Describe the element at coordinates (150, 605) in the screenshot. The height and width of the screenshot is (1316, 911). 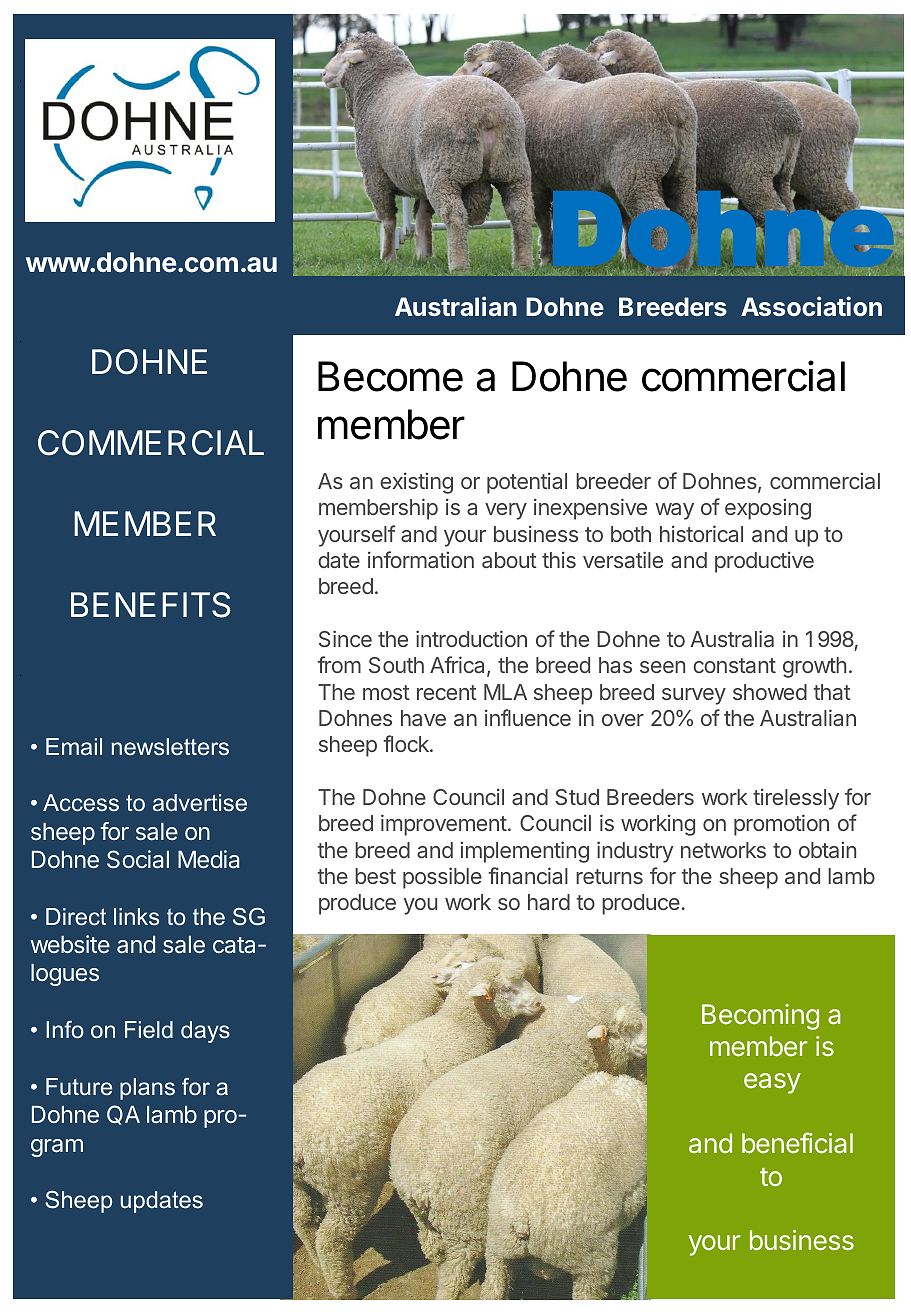
I see `BENEFITS` at that location.
